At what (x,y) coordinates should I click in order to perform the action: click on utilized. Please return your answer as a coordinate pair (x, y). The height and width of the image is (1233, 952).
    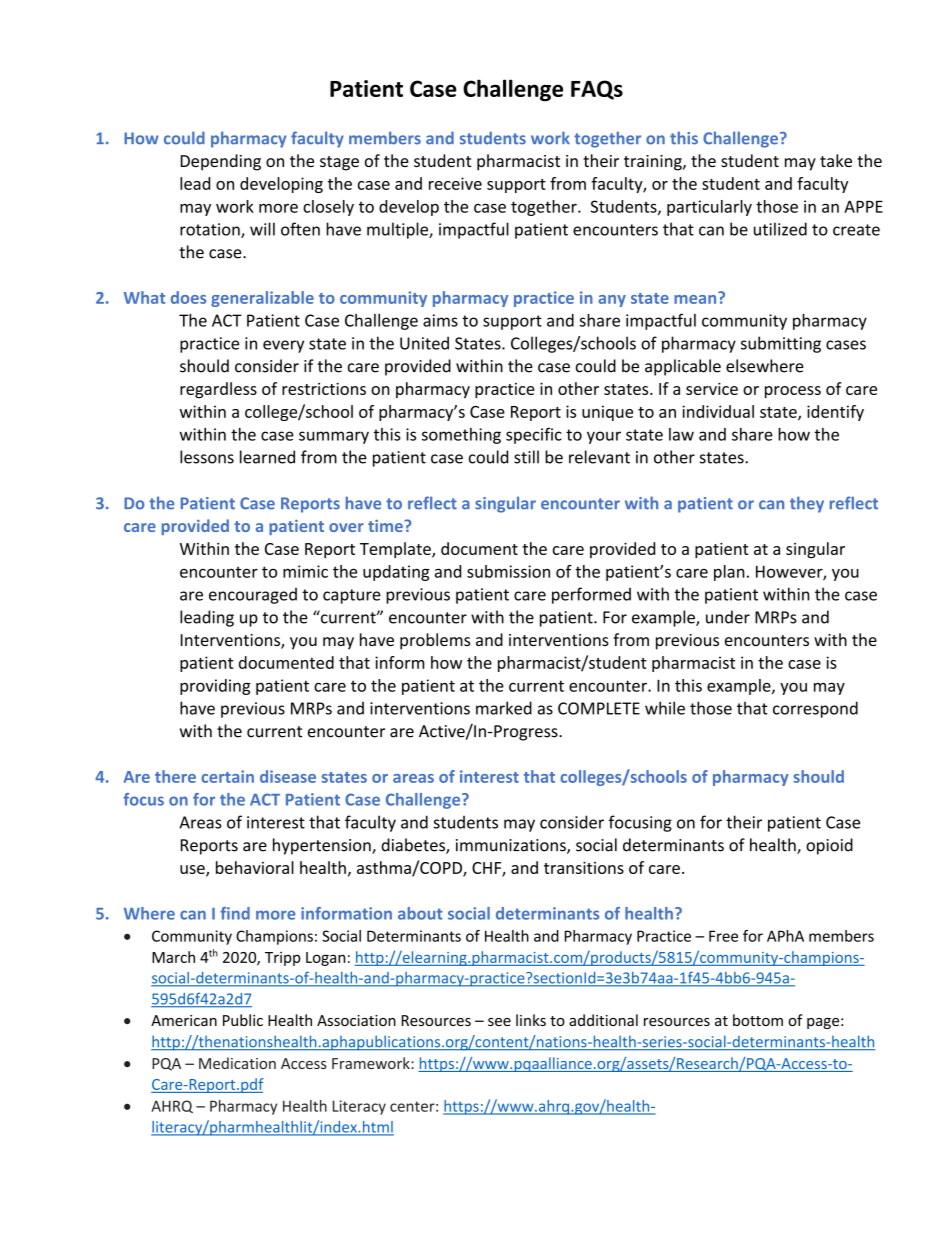
    Looking at the image, I should click on (780, 229).
